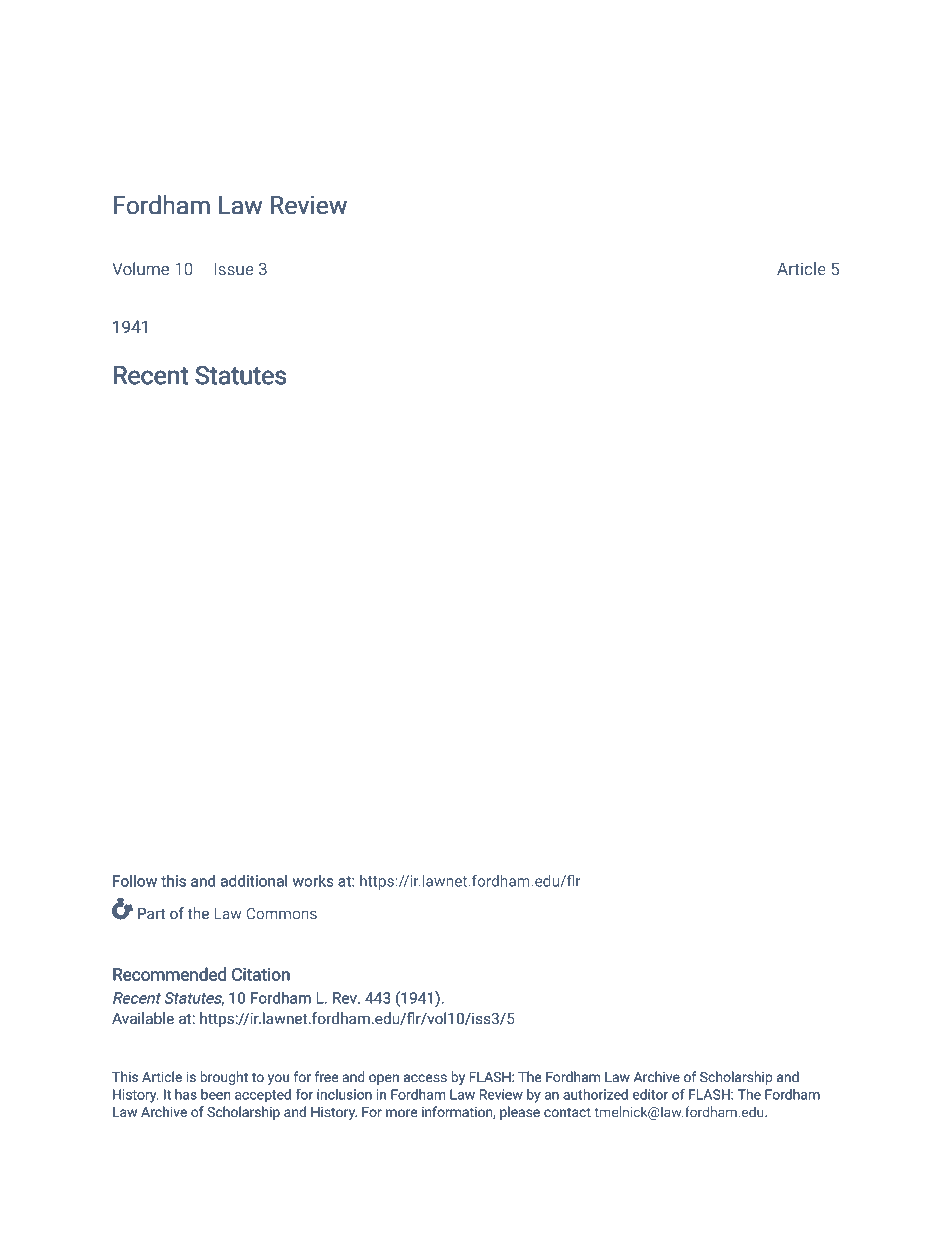  What do you see at coordinates (254, 880) in the page?
I see `additional` at bounding box center [254, 880].
